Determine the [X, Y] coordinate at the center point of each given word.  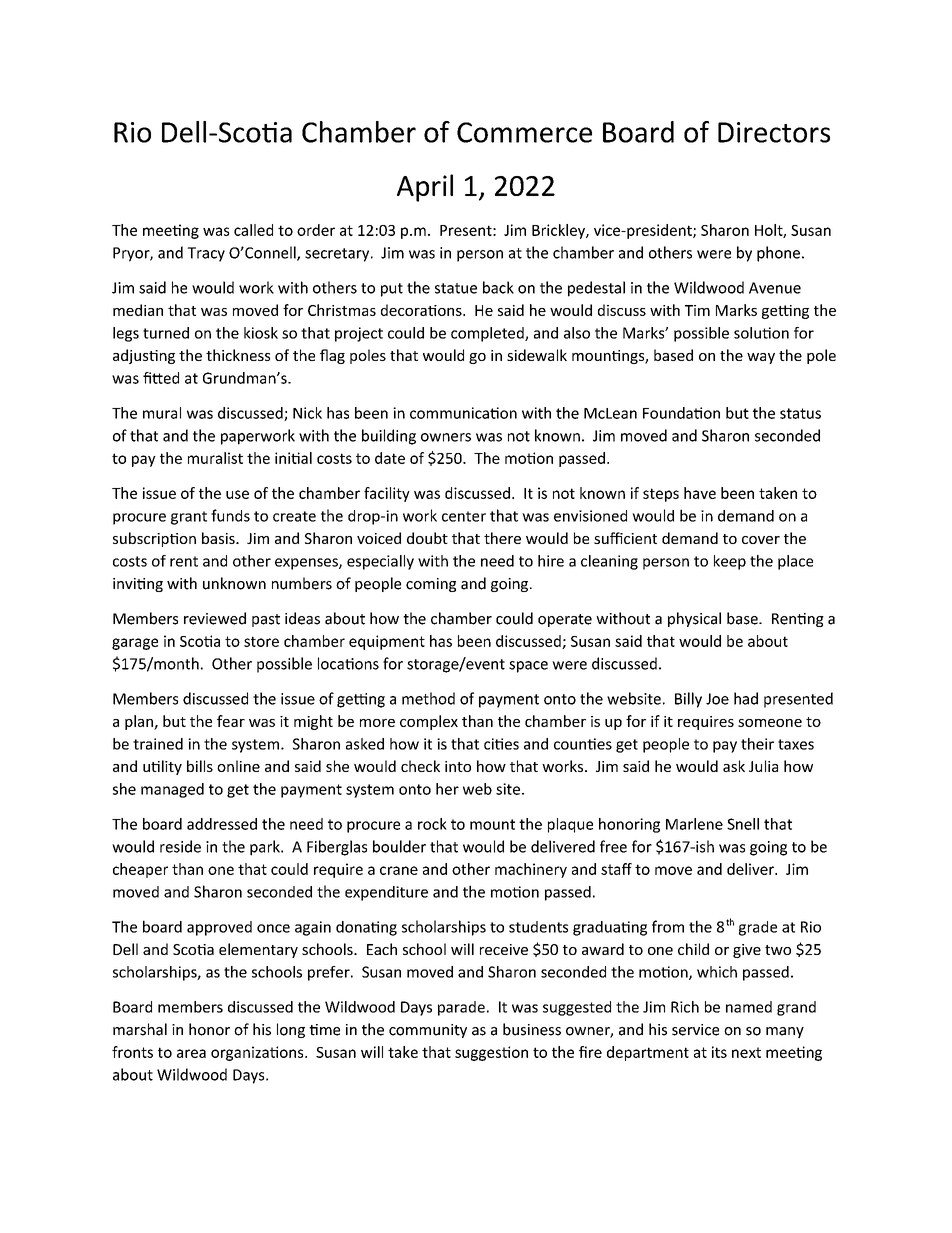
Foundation [681, 413]
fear [231, 721]
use [237, 494]
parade [461, 1008]
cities [501, 744]
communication [463, 413]
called [253, 230]
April [425, 188]
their [757, 744]
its [719, 1052]
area [191, 1053]
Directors [774, 132]
